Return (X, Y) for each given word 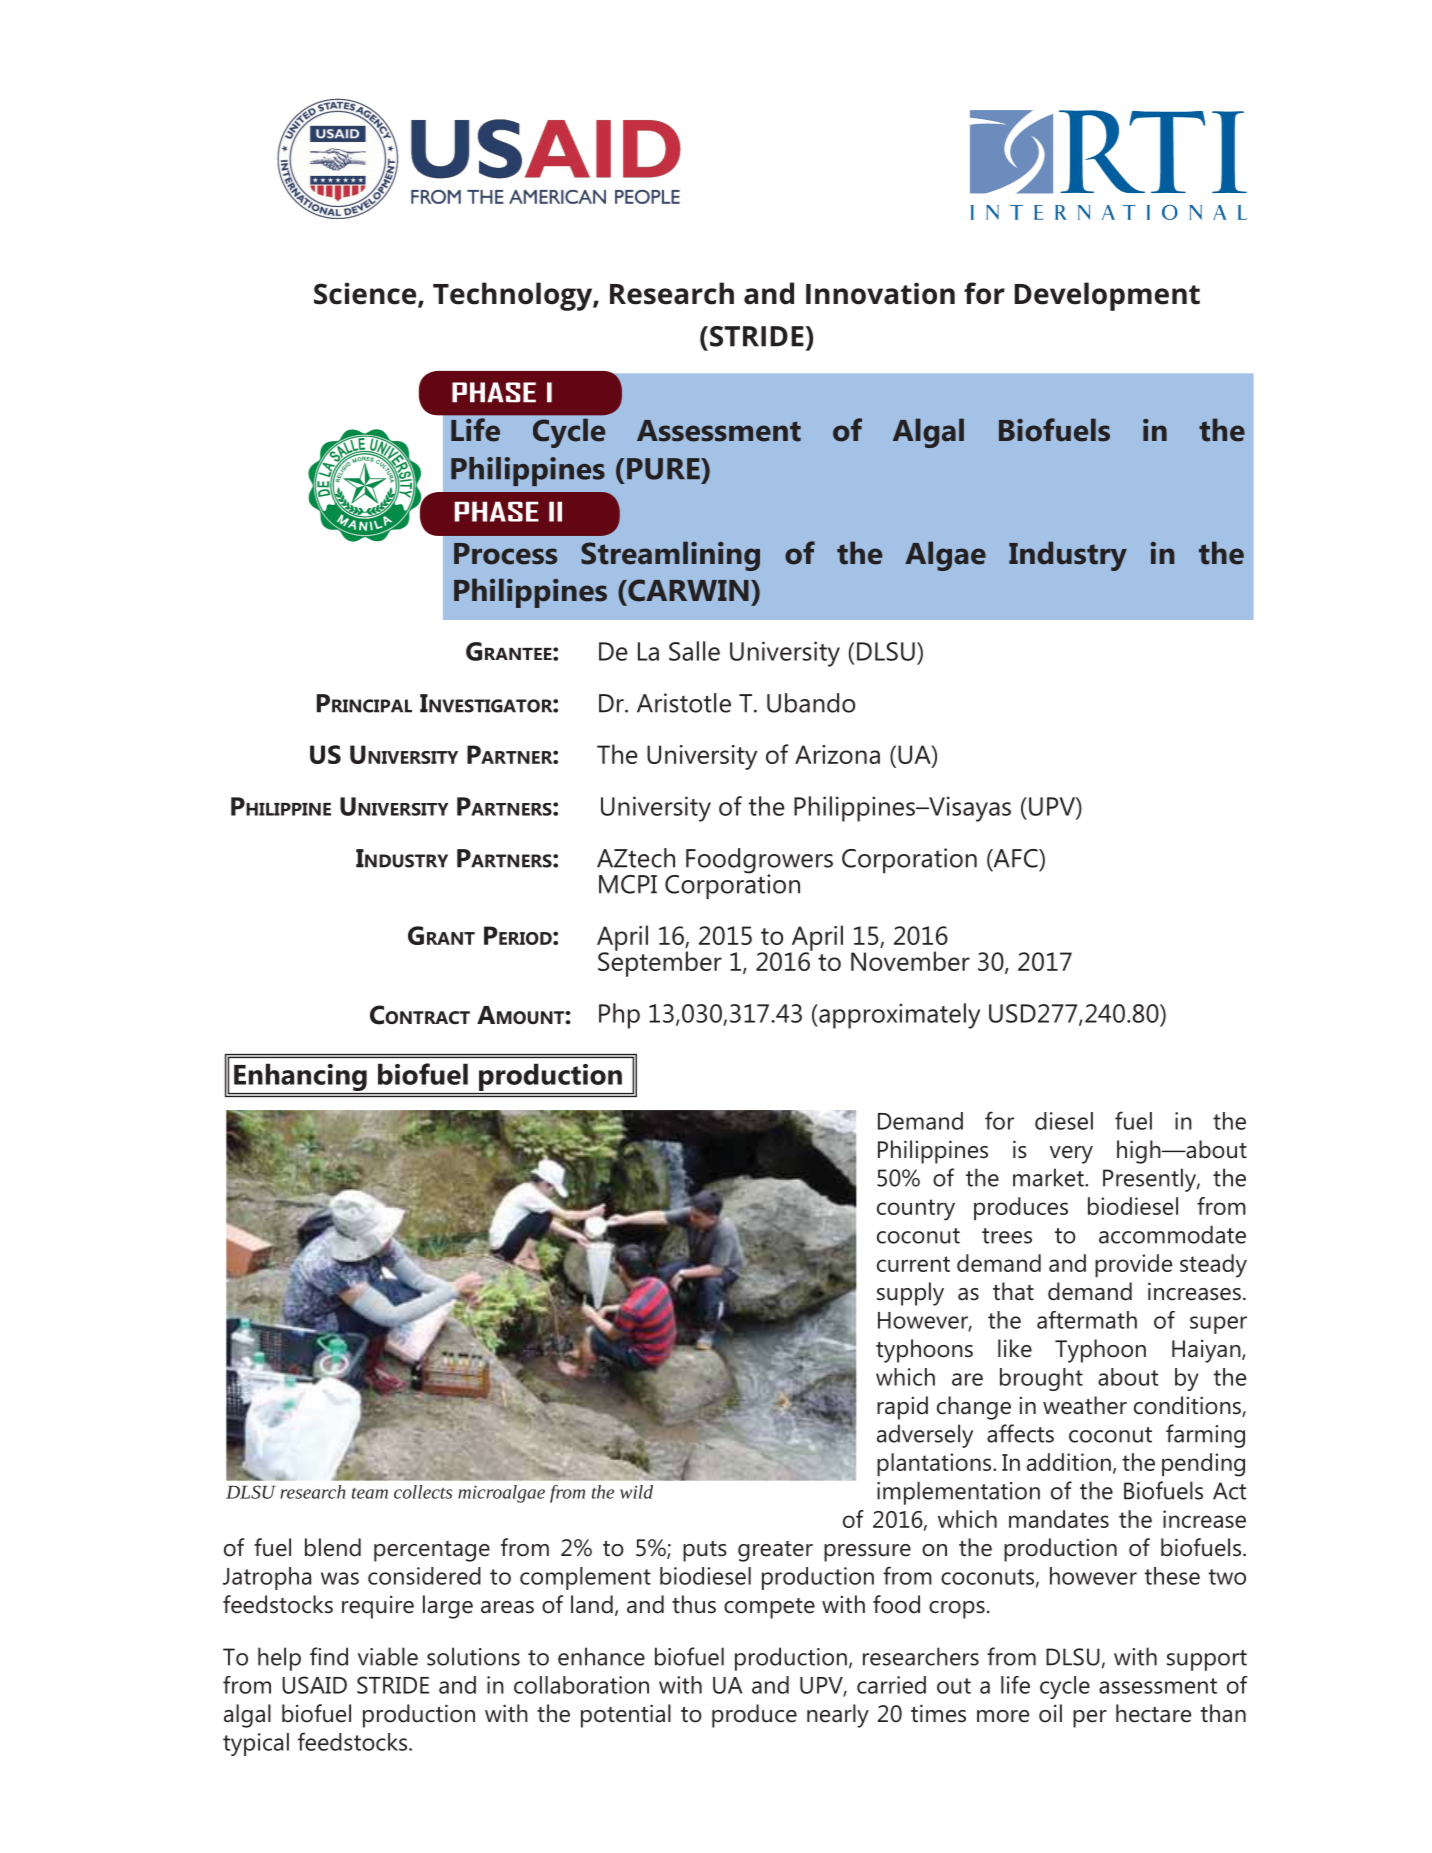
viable (388, 1656)
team (370, 1493)
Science (366, 294)
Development (1107, 296)
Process (505, 554)
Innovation (880, 293)
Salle (694, 651)
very (1071, 1155)
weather (1085, 1405)
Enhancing (300, 1079)
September (660, 963)
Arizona (837, 754)
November (910, 961)
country (916, 1210)
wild (636, 1492)
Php (619, 1016)
